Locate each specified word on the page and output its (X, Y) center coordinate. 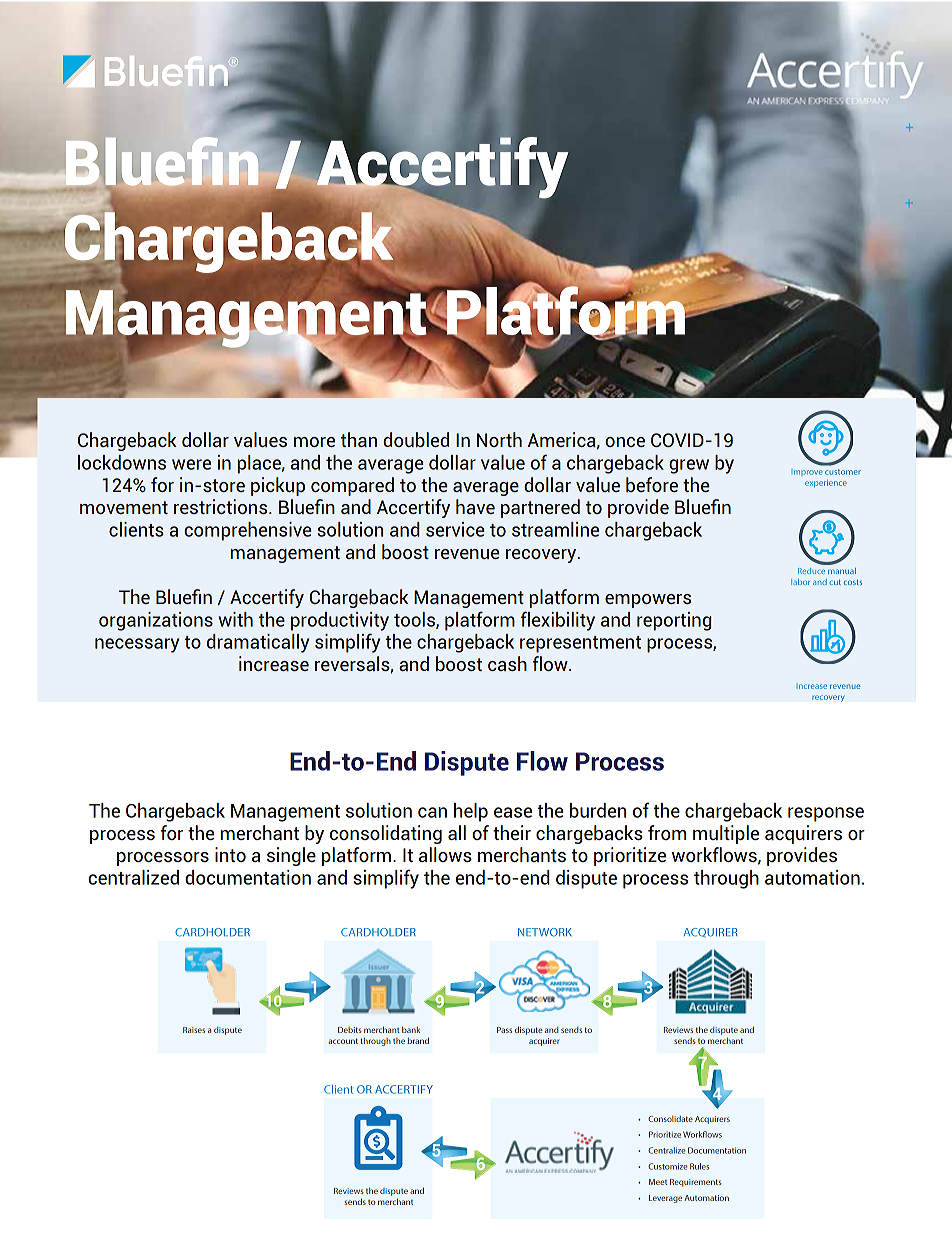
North (499, 439)
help (471, 812)
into (230, 854)
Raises (194, 1030)
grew (689, 466)
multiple (726, 834)
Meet (658, 1182)
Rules (699, 1166)
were (191, 464)
